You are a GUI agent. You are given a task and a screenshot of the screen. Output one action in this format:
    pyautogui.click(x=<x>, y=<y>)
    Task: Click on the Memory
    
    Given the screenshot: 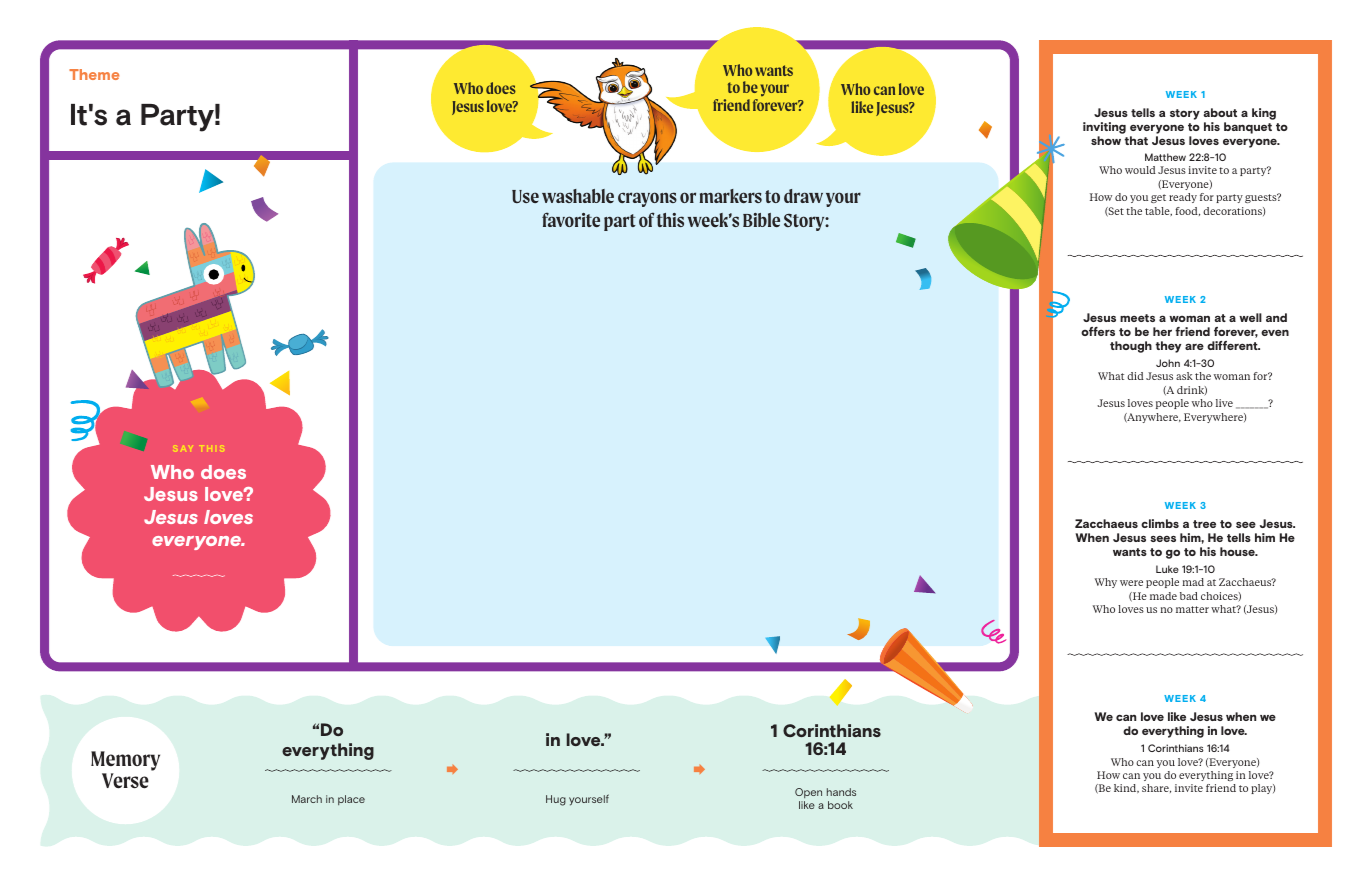 What is the action you would take?
    pyautogui.click(x=125, y=761)
